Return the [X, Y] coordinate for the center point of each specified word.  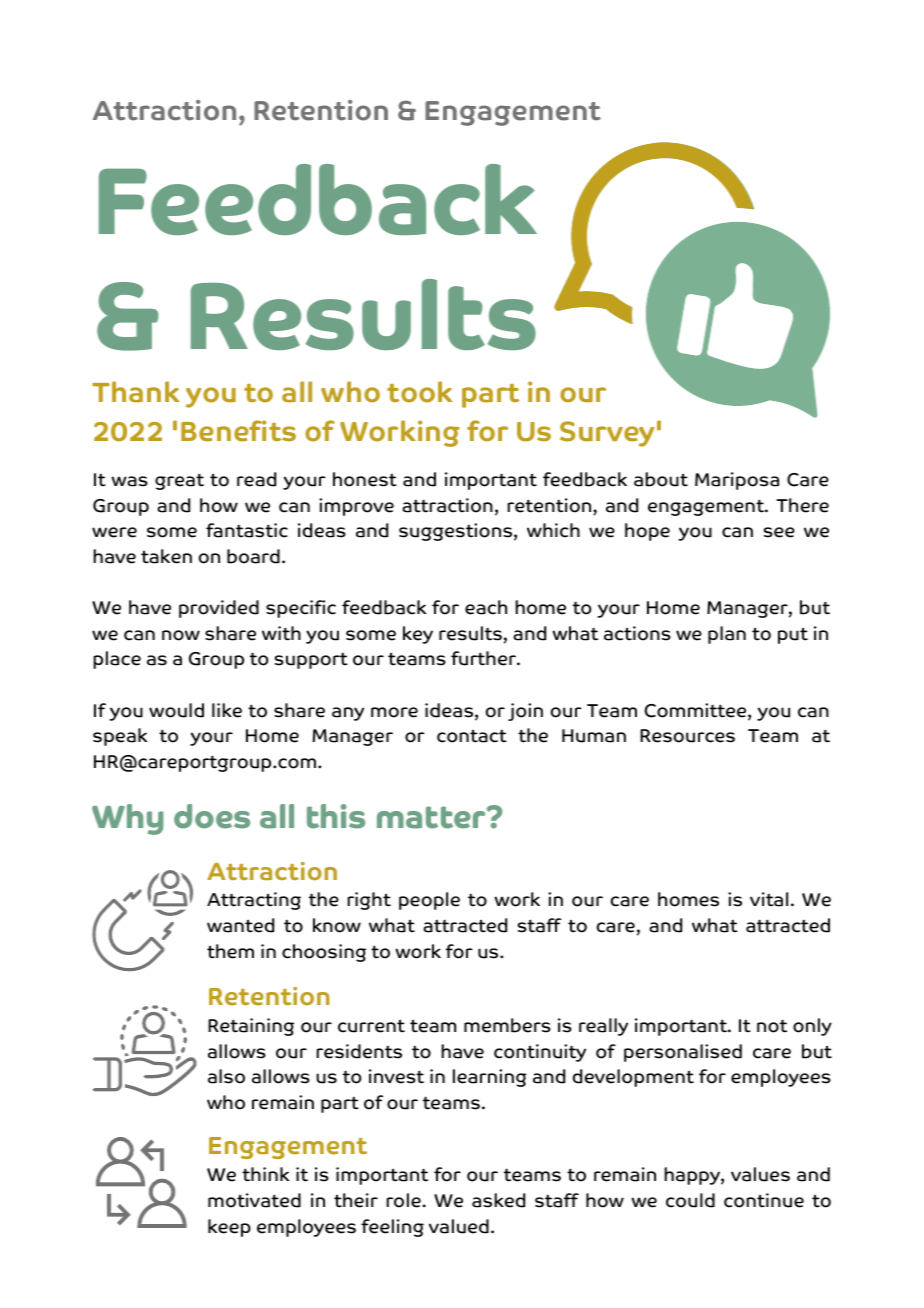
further [484, 658]
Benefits [238, 431]
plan [727, 635]
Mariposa [737, 481]
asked [498, 1200]
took [420, 392]
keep [229, 1228]
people [429, 901]
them [230, 951]
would [176, 710]
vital [769, 899]
